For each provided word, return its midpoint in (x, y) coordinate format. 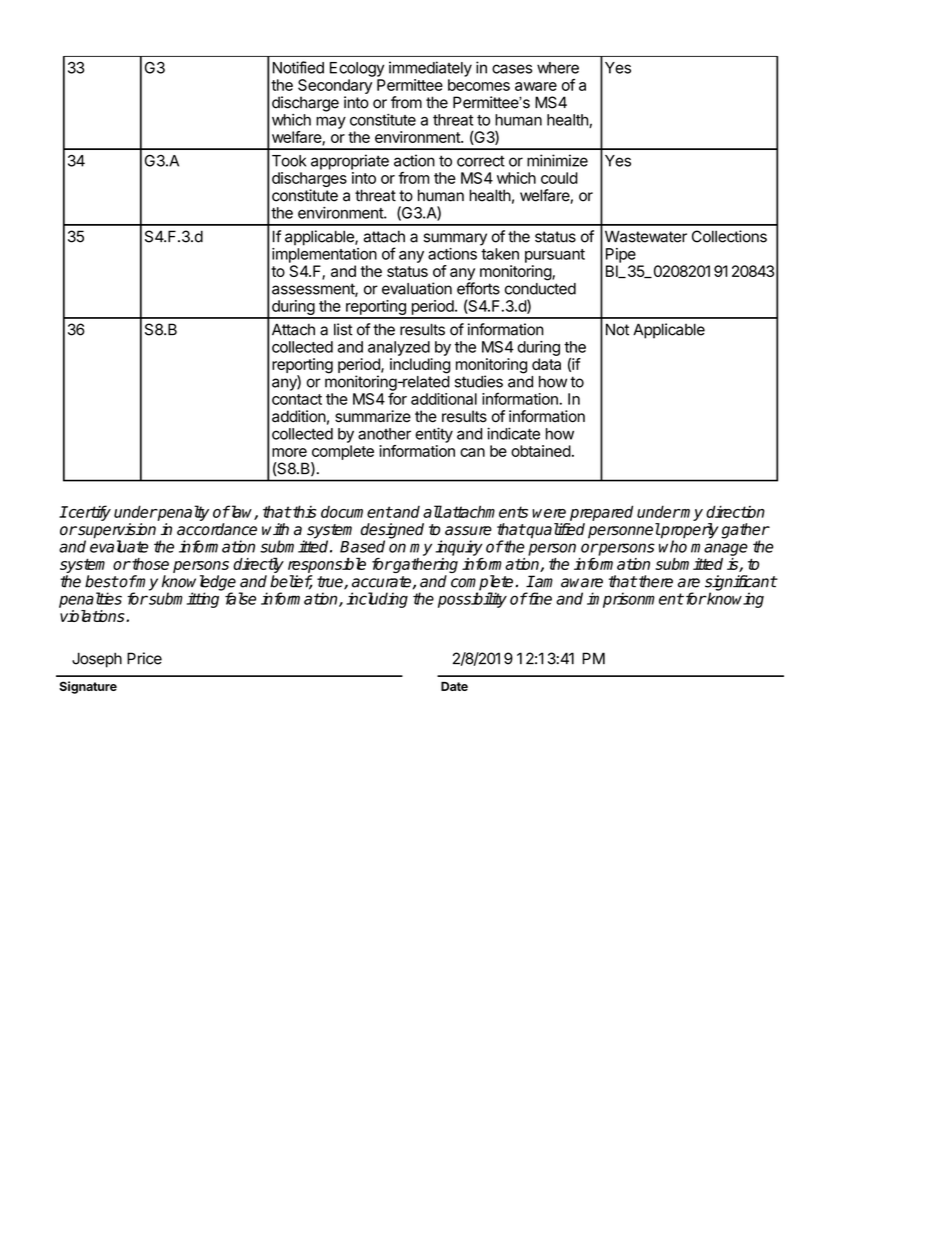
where (558, 68)
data (546, 364)
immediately (430, 69)
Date (454, 686)
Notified (298, 67)
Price (144, 658)
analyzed (399, 348)
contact (297, 399)
